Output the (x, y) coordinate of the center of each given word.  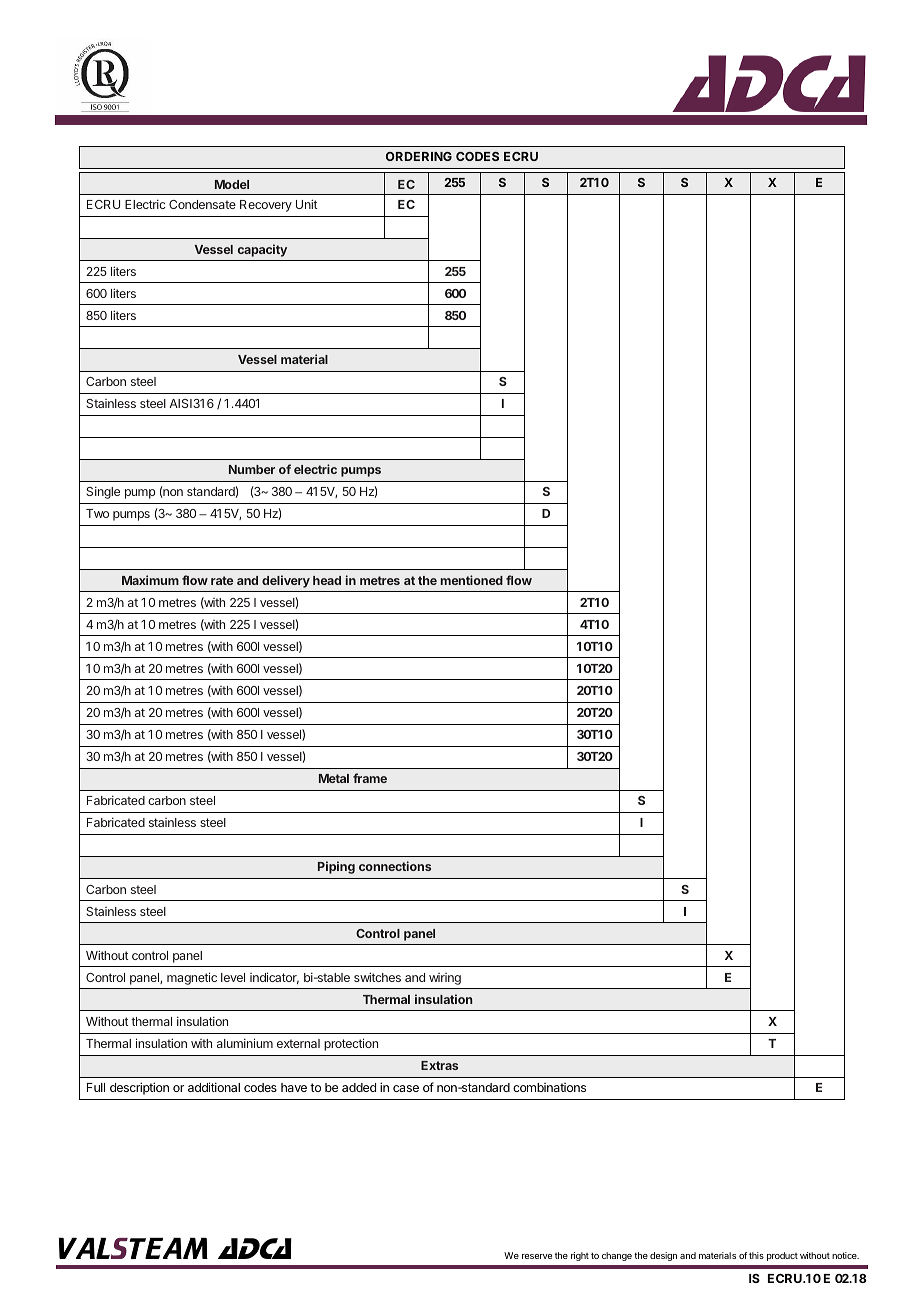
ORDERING (419, 156)
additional (214, 1087)
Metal (334, 778)
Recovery (266, 206)
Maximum (150, 580)
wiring (445, 979)
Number (252, 469)
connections (395, 866)
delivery (286, 581)
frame (370, 778)
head (327, 580)
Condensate (202, 204)
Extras (439, 1065)
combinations (549, 1087)
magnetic (192, 978)
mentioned (472, 580)
